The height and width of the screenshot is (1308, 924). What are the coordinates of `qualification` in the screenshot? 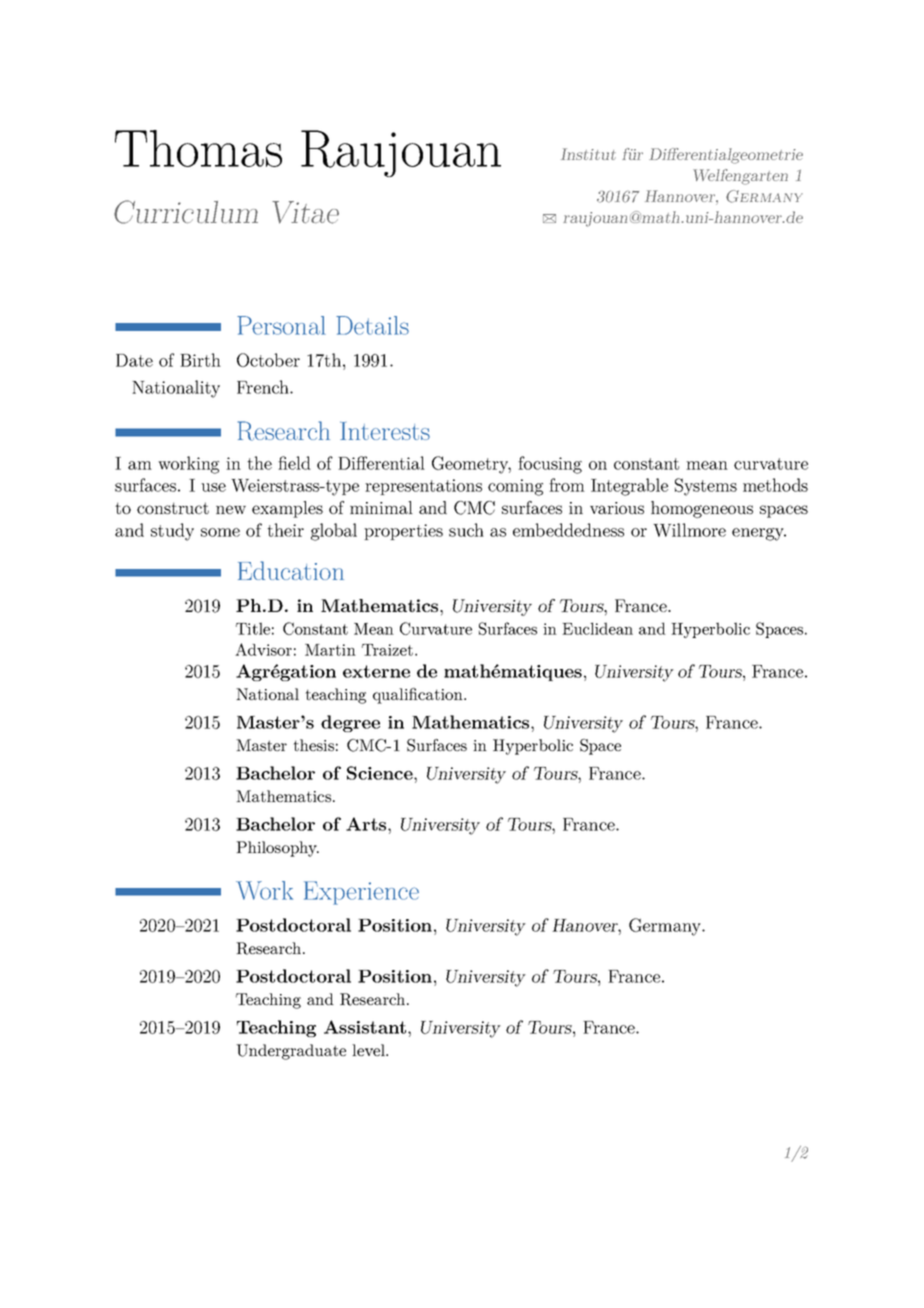 It's located at (419, 696).
